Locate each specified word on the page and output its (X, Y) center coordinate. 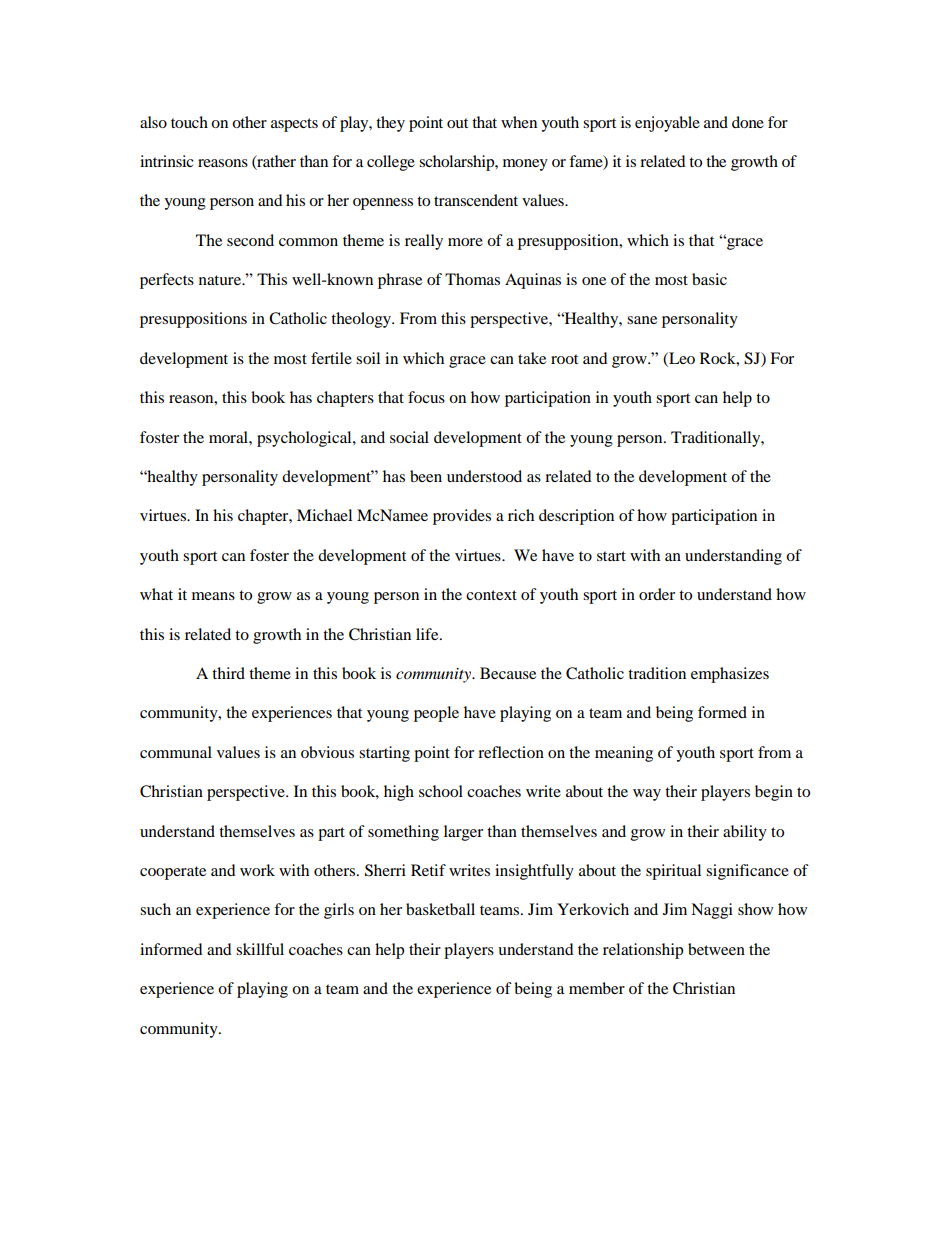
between (716, 949)
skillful (260, 949)
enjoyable (667, 124)
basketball (440, 909)
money (525, 165)
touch (189, 122)
